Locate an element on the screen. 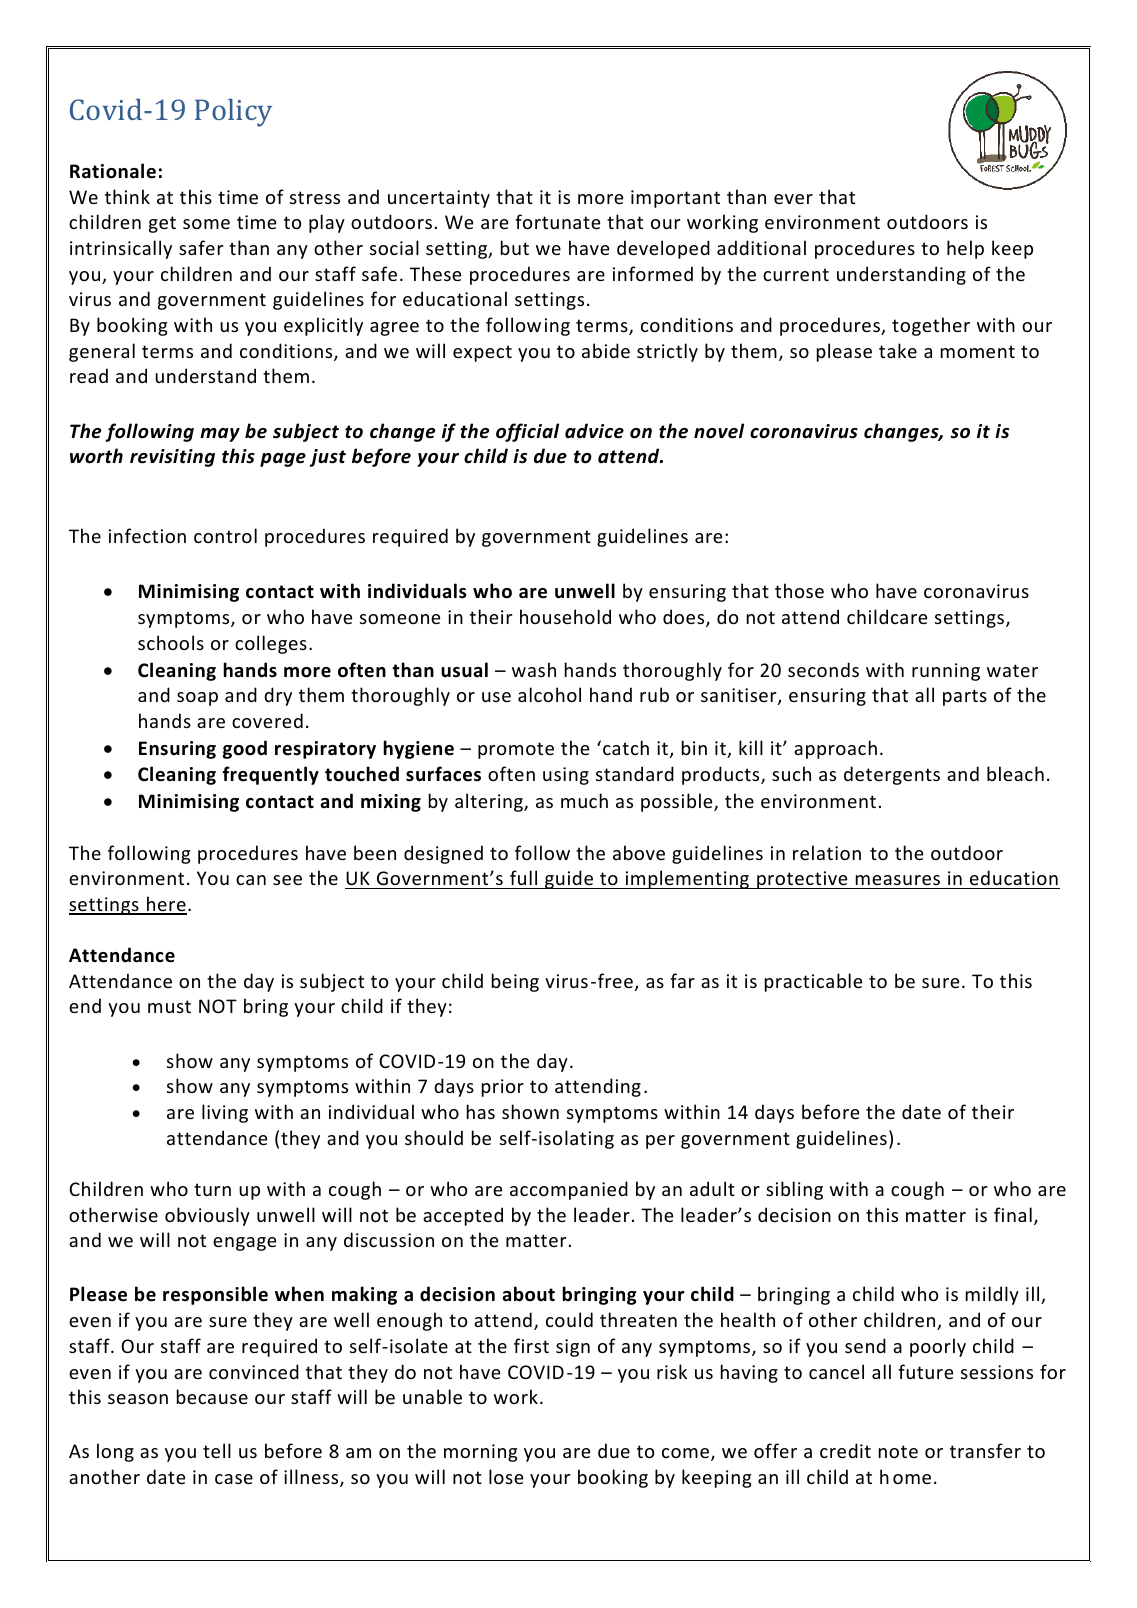  control is located at coordinates (225, 535).
